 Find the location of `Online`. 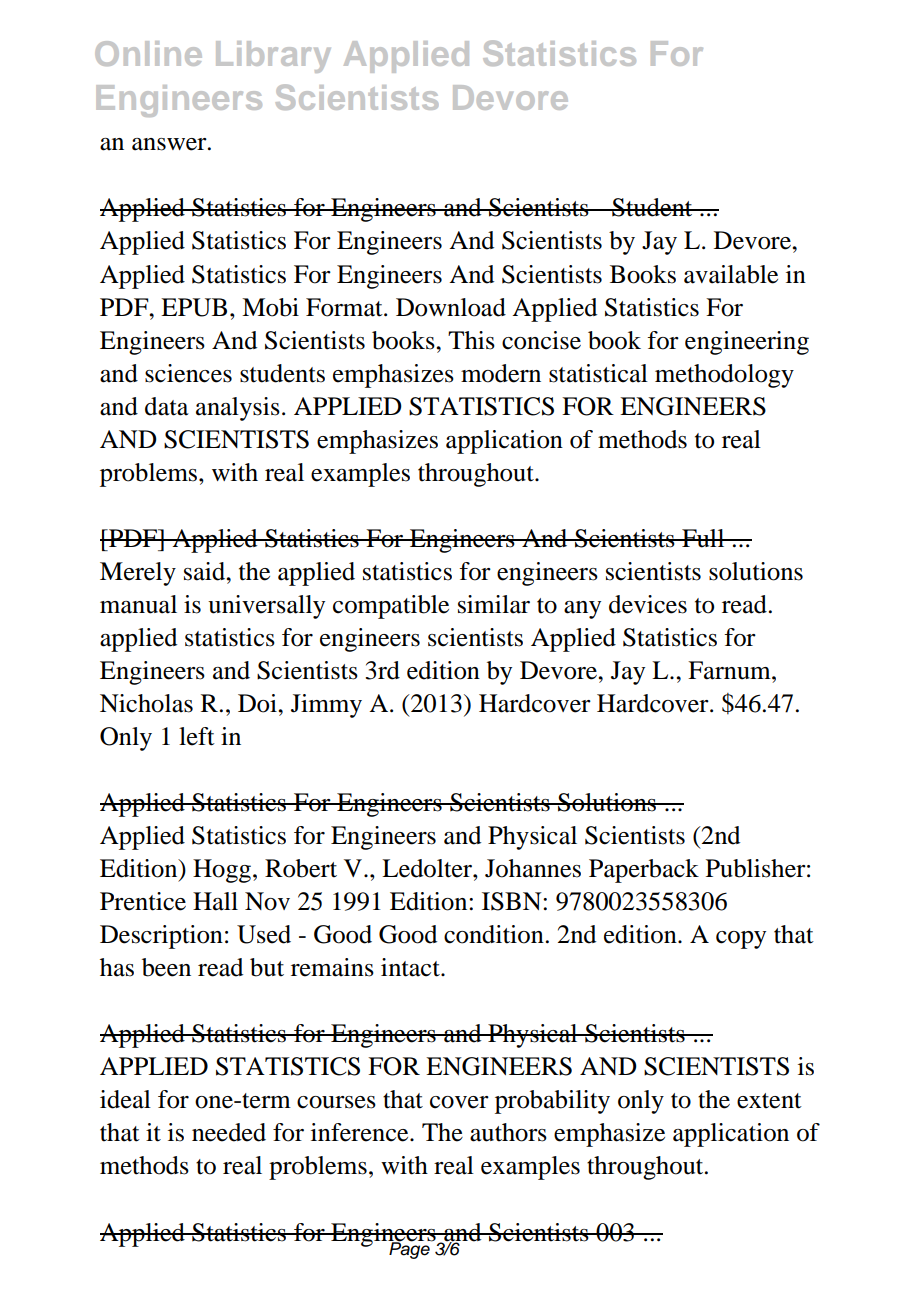

Online is located at coordinates (148, 53).
